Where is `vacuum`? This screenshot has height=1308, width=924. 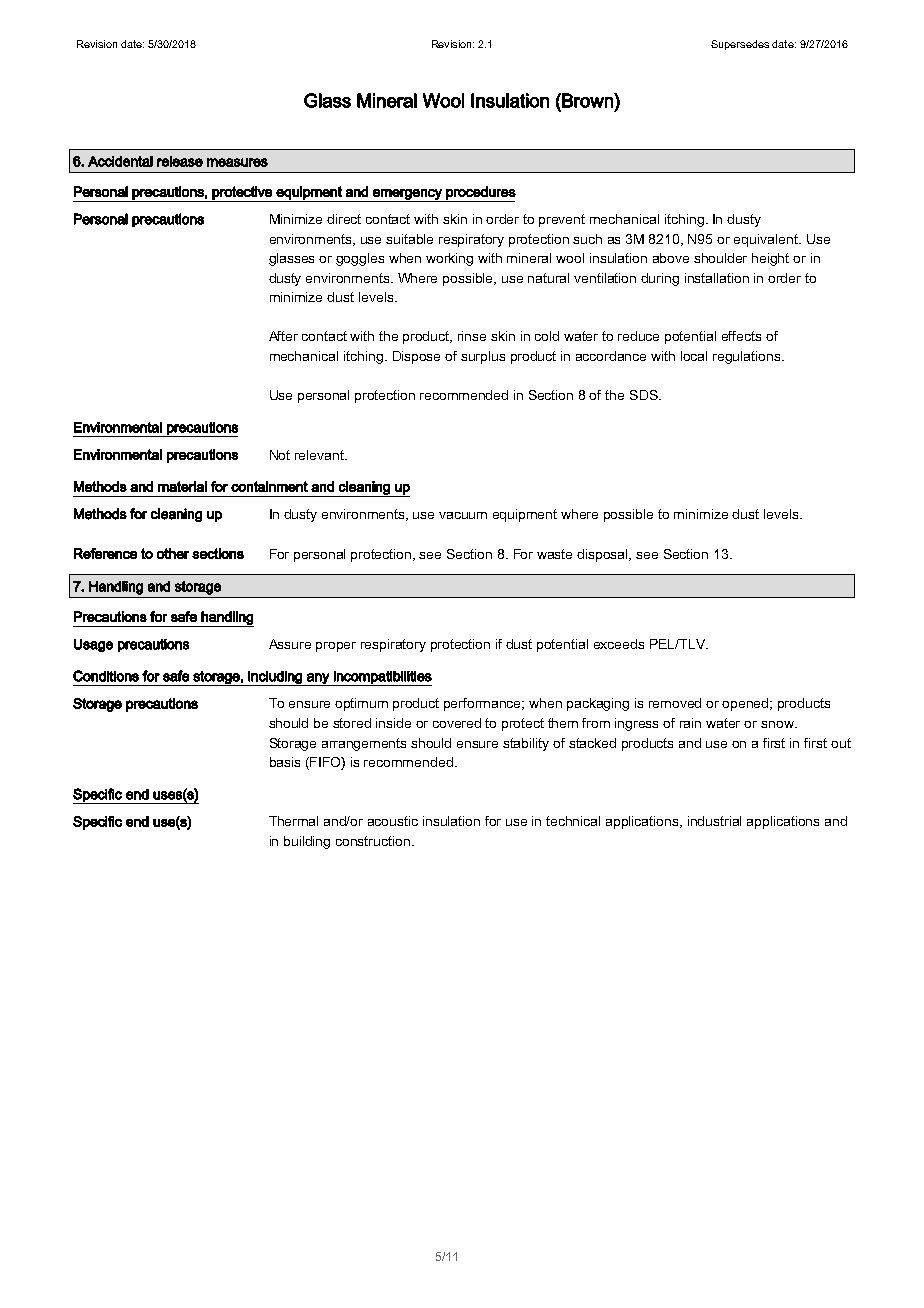 vacuum is located at coordinates (463, 515).
